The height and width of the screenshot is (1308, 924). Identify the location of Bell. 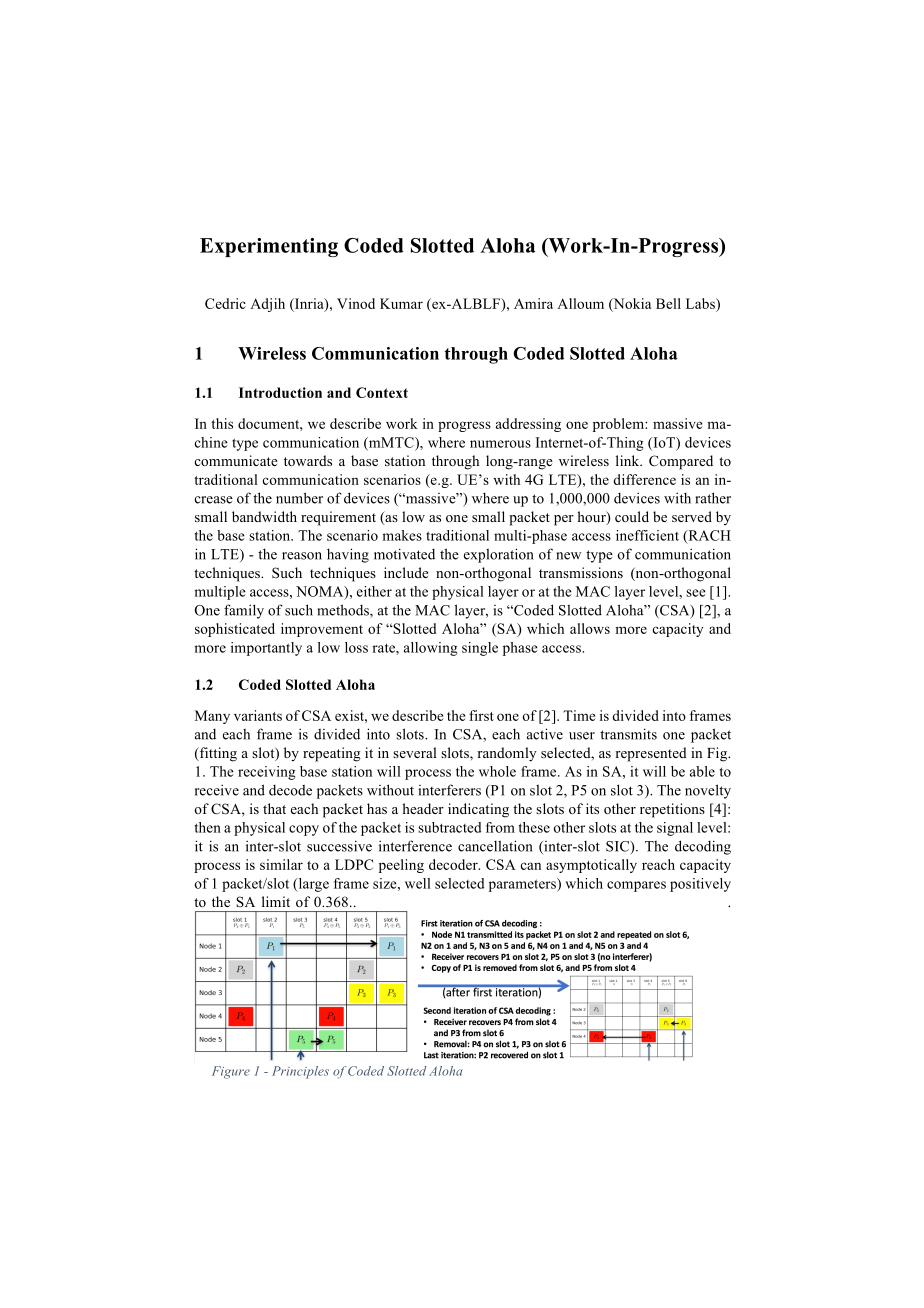
(668, 303).
